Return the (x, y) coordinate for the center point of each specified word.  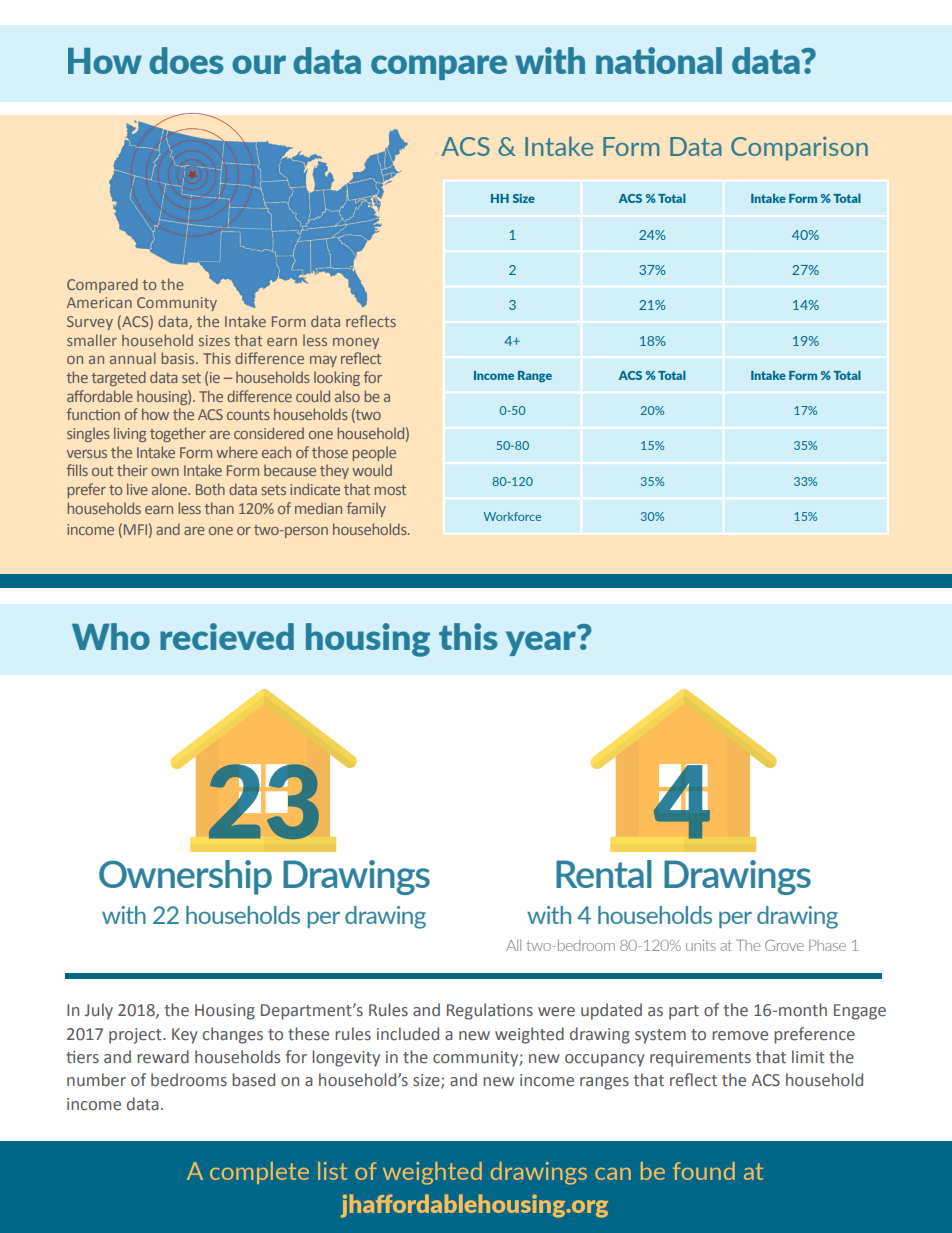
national (659, 60)
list (332, 1171)
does (186, 60)
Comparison (799, 149)
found (704, 1171)
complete (259, 1173)
